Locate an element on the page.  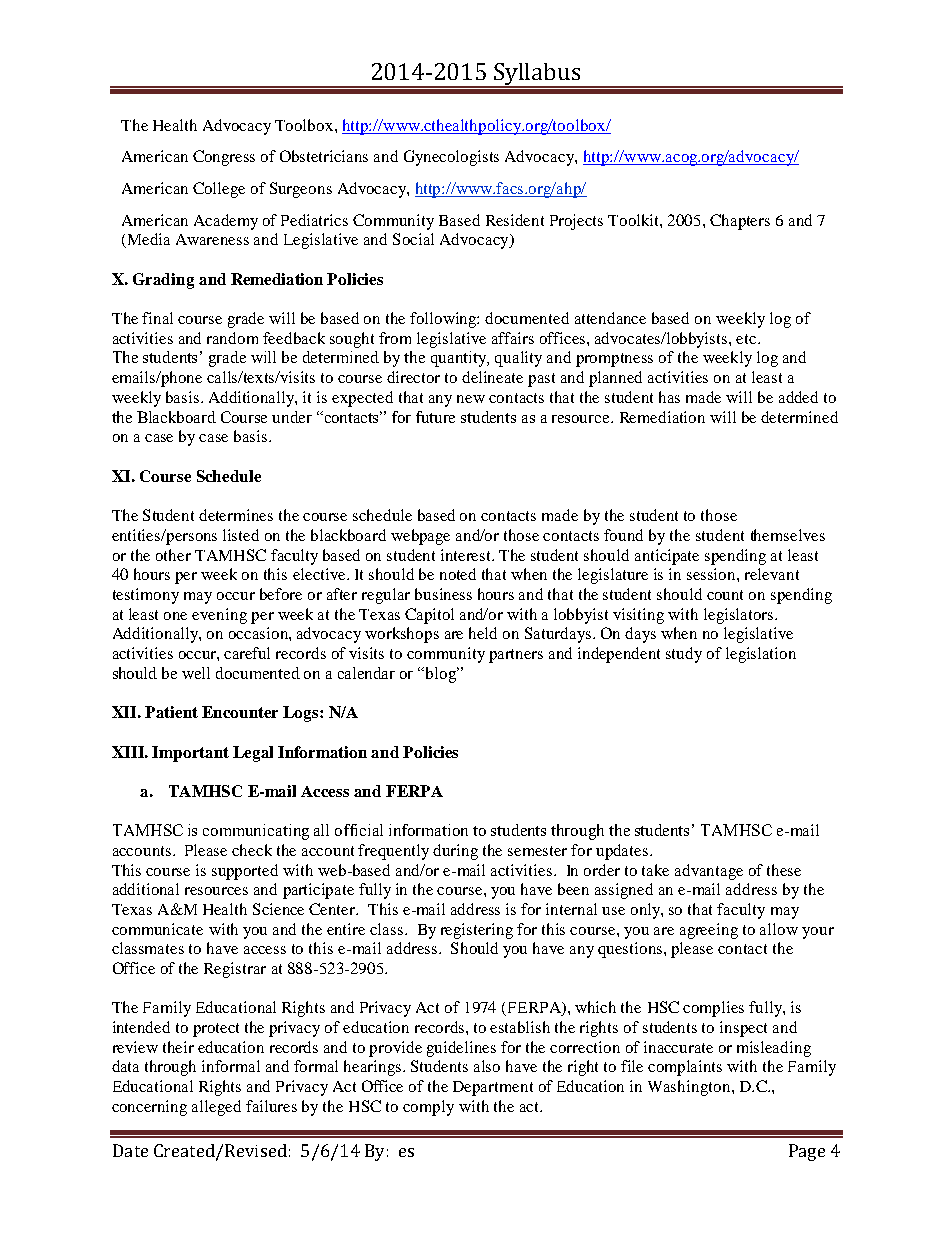
Congress is located at coordinates (224, 158).
